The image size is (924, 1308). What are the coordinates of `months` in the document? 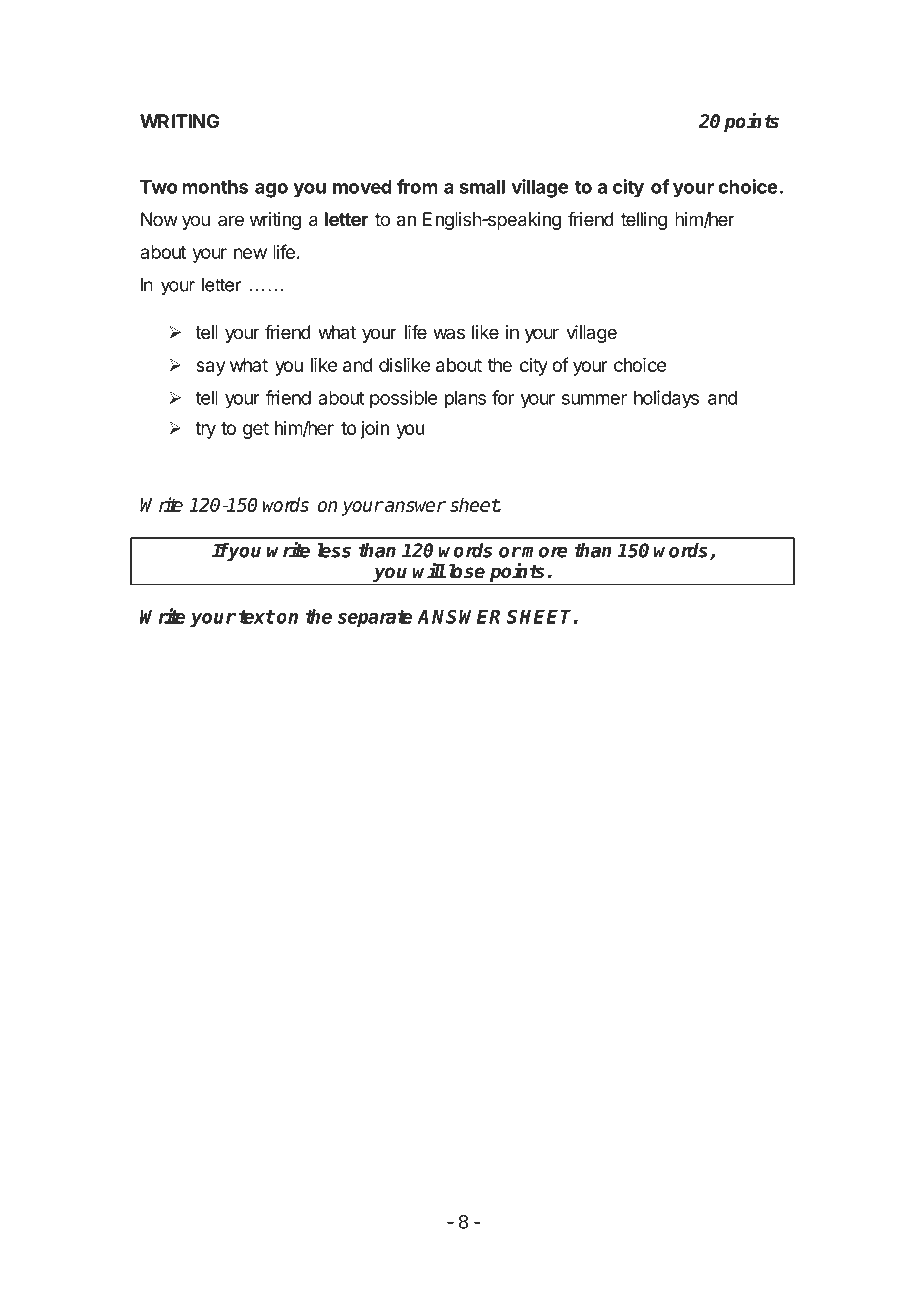 It's located at (215, 187).
